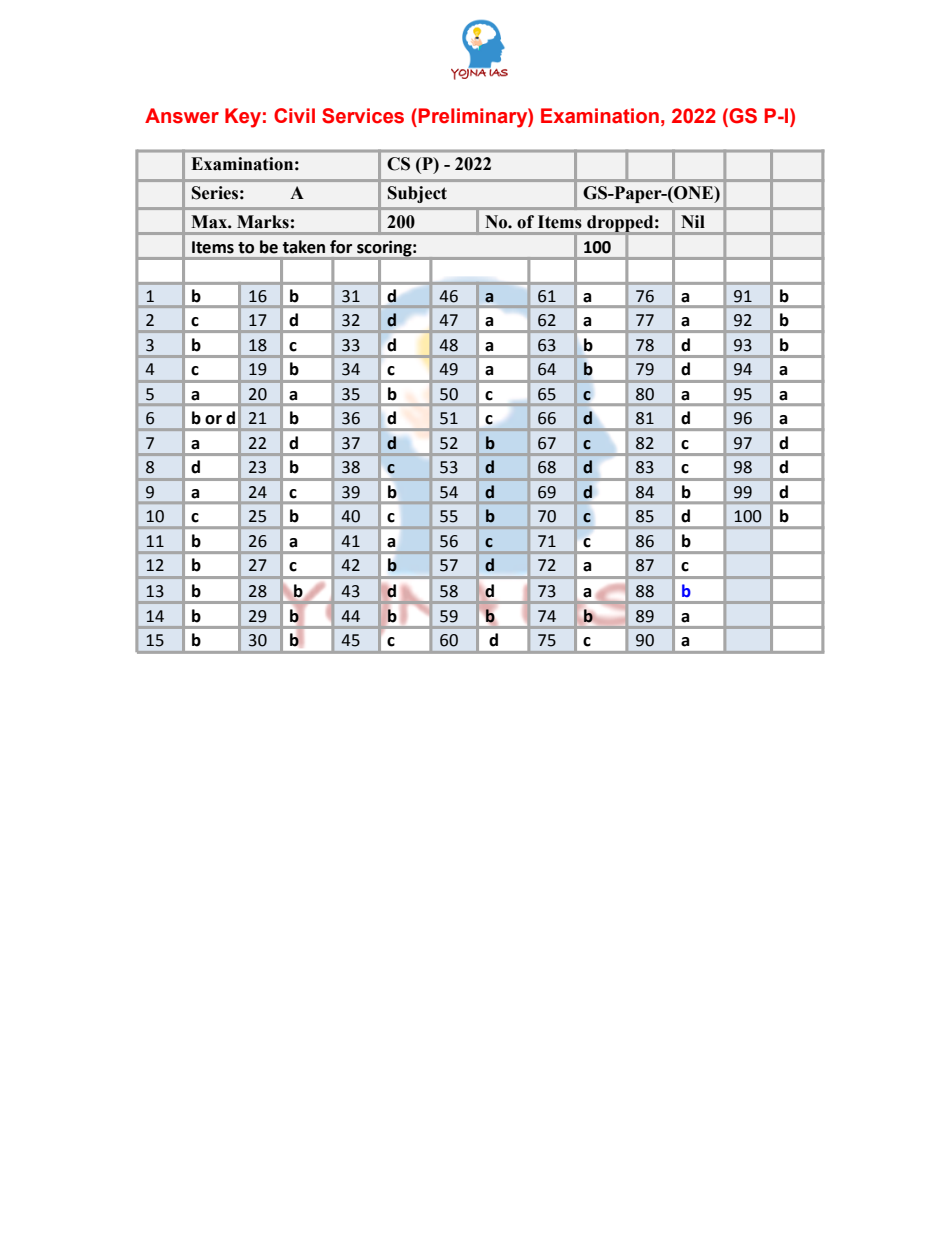 The width and height of the screenshot is (952, 1233). What do you see at coordinates (182, 116) in the screenshot?
I see `Answer` at bounding box center [182, 116].
